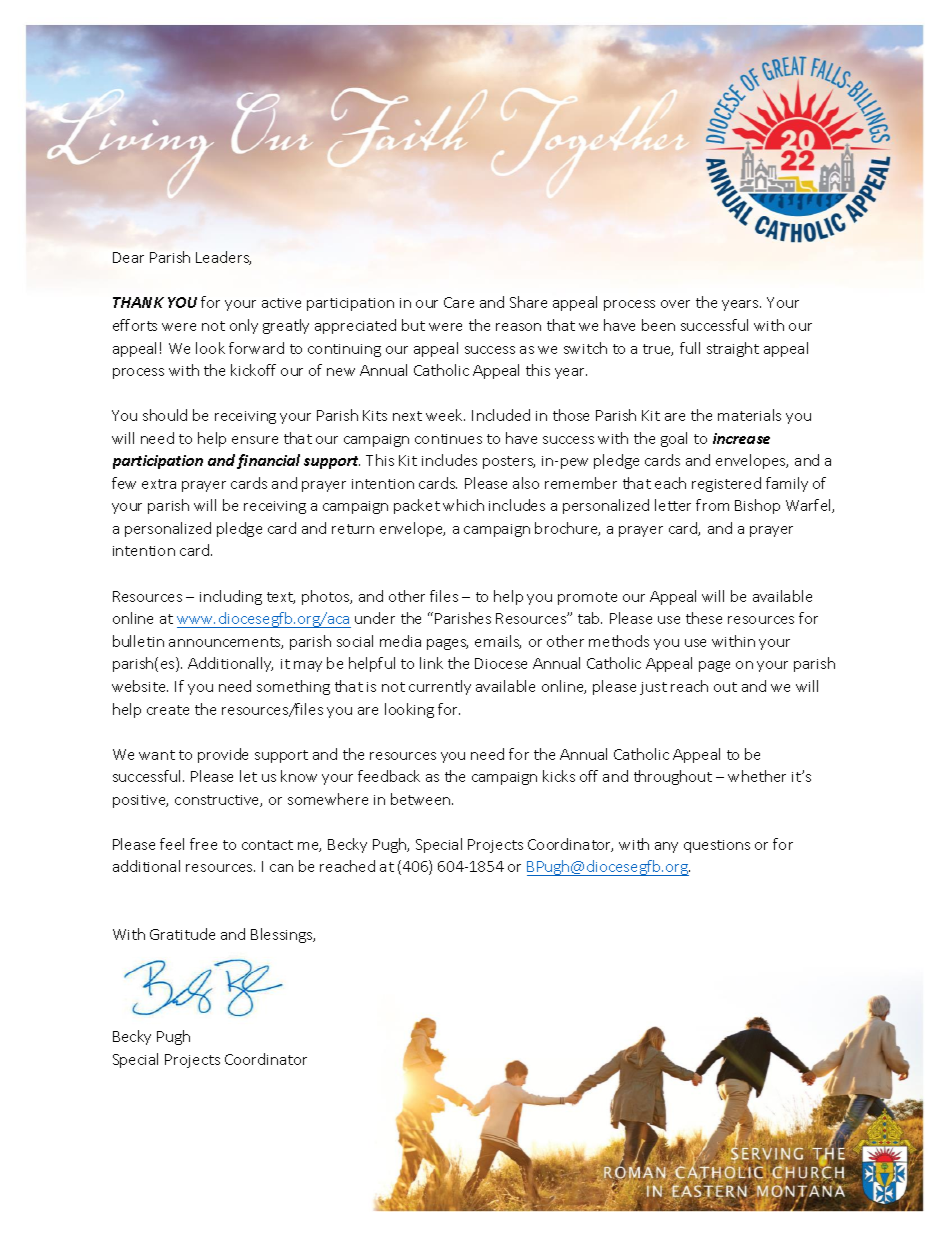  I want to click on materials, so click(749, 415).
